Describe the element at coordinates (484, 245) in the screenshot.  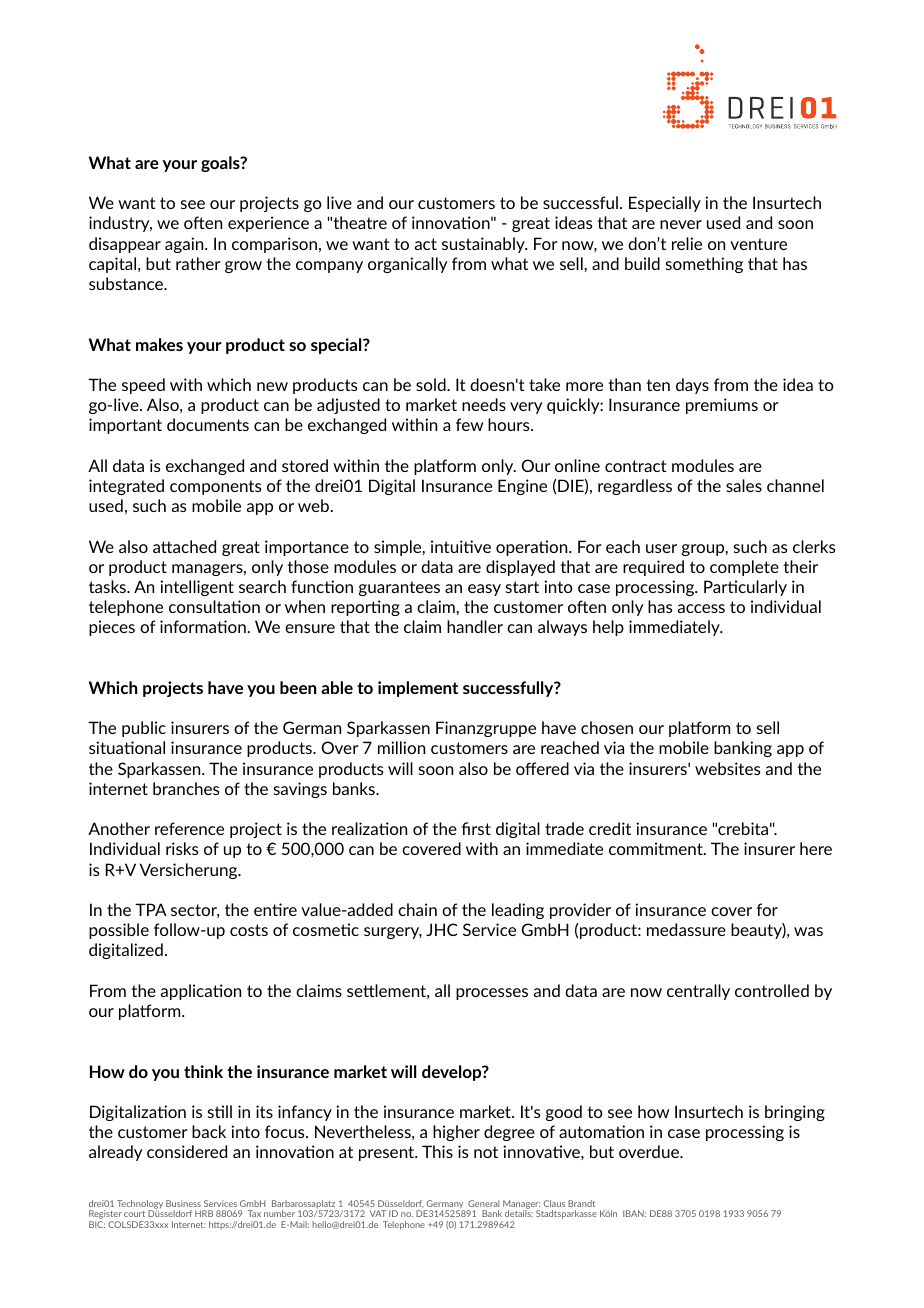
I see `sustainably` at that location.
